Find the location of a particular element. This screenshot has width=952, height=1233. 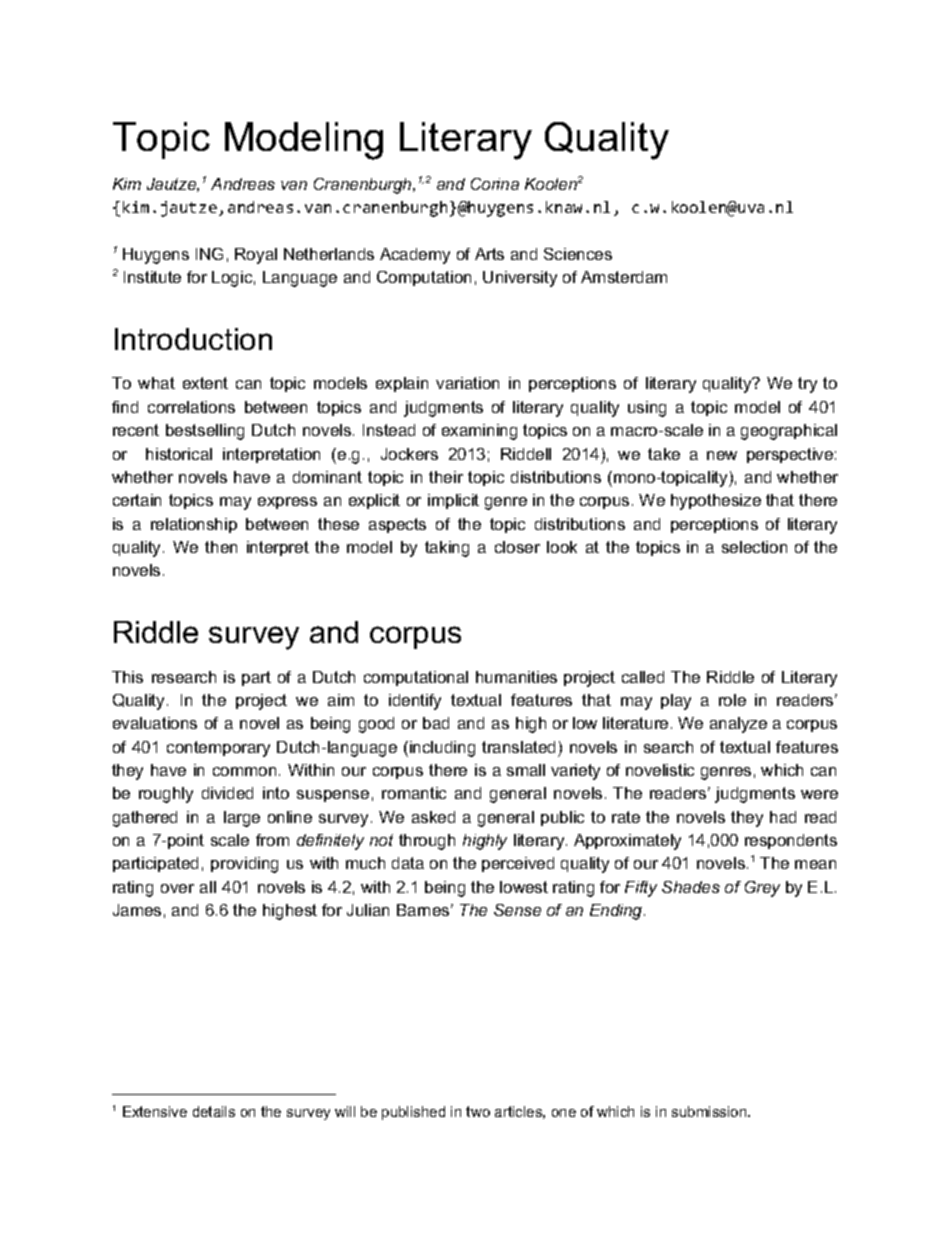

Grey is located at coordinates (762, 889).
